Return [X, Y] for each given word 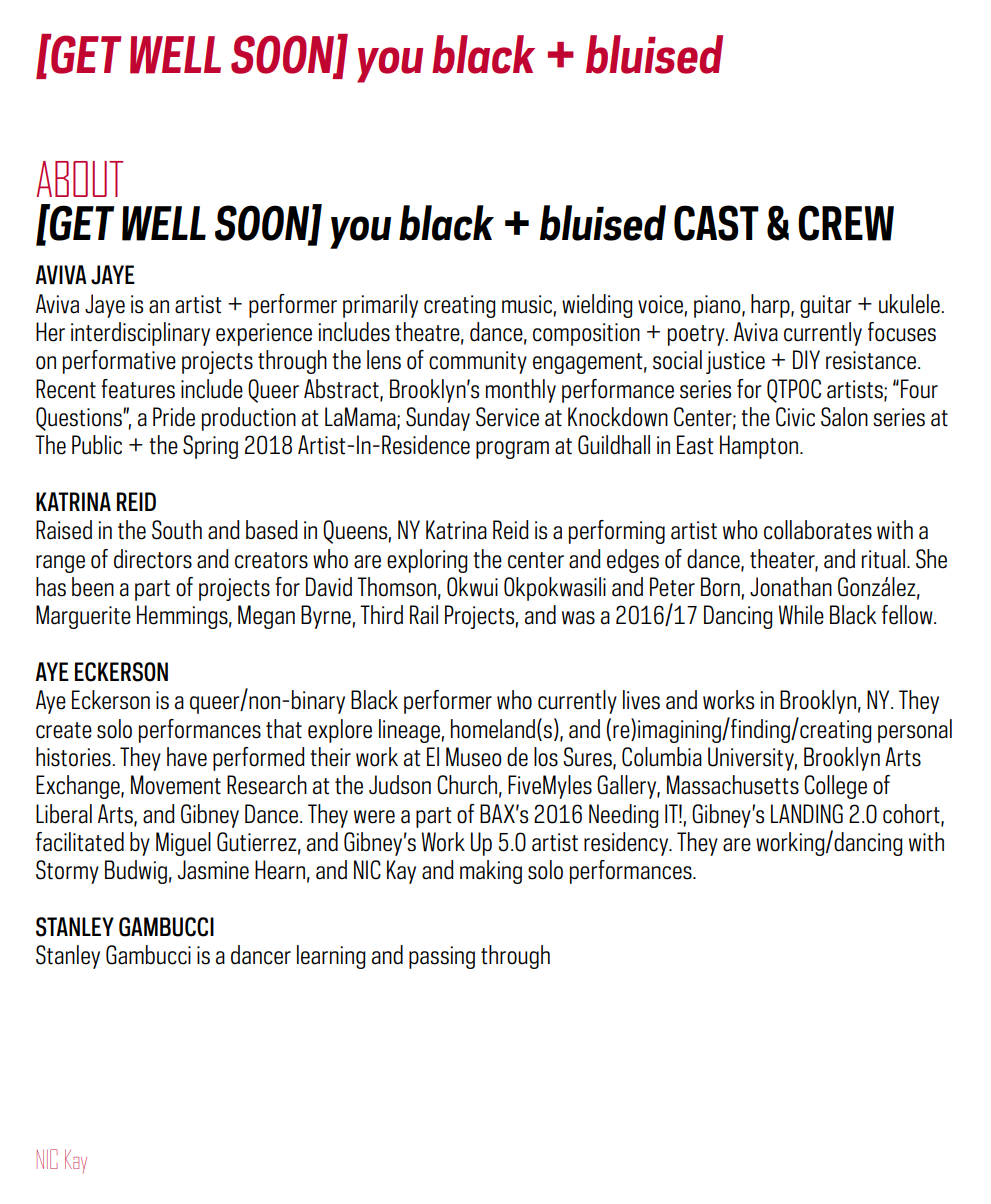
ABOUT [79, 179]
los [546, 757]
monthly [521, 391]
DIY [806, 359]
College [835, 787]
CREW [846, 223]
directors [153, 559]
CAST [716, 223]
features [138, 389]
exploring [427, 561]
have [187, 757]
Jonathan [791, 587]
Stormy [67, 872]
